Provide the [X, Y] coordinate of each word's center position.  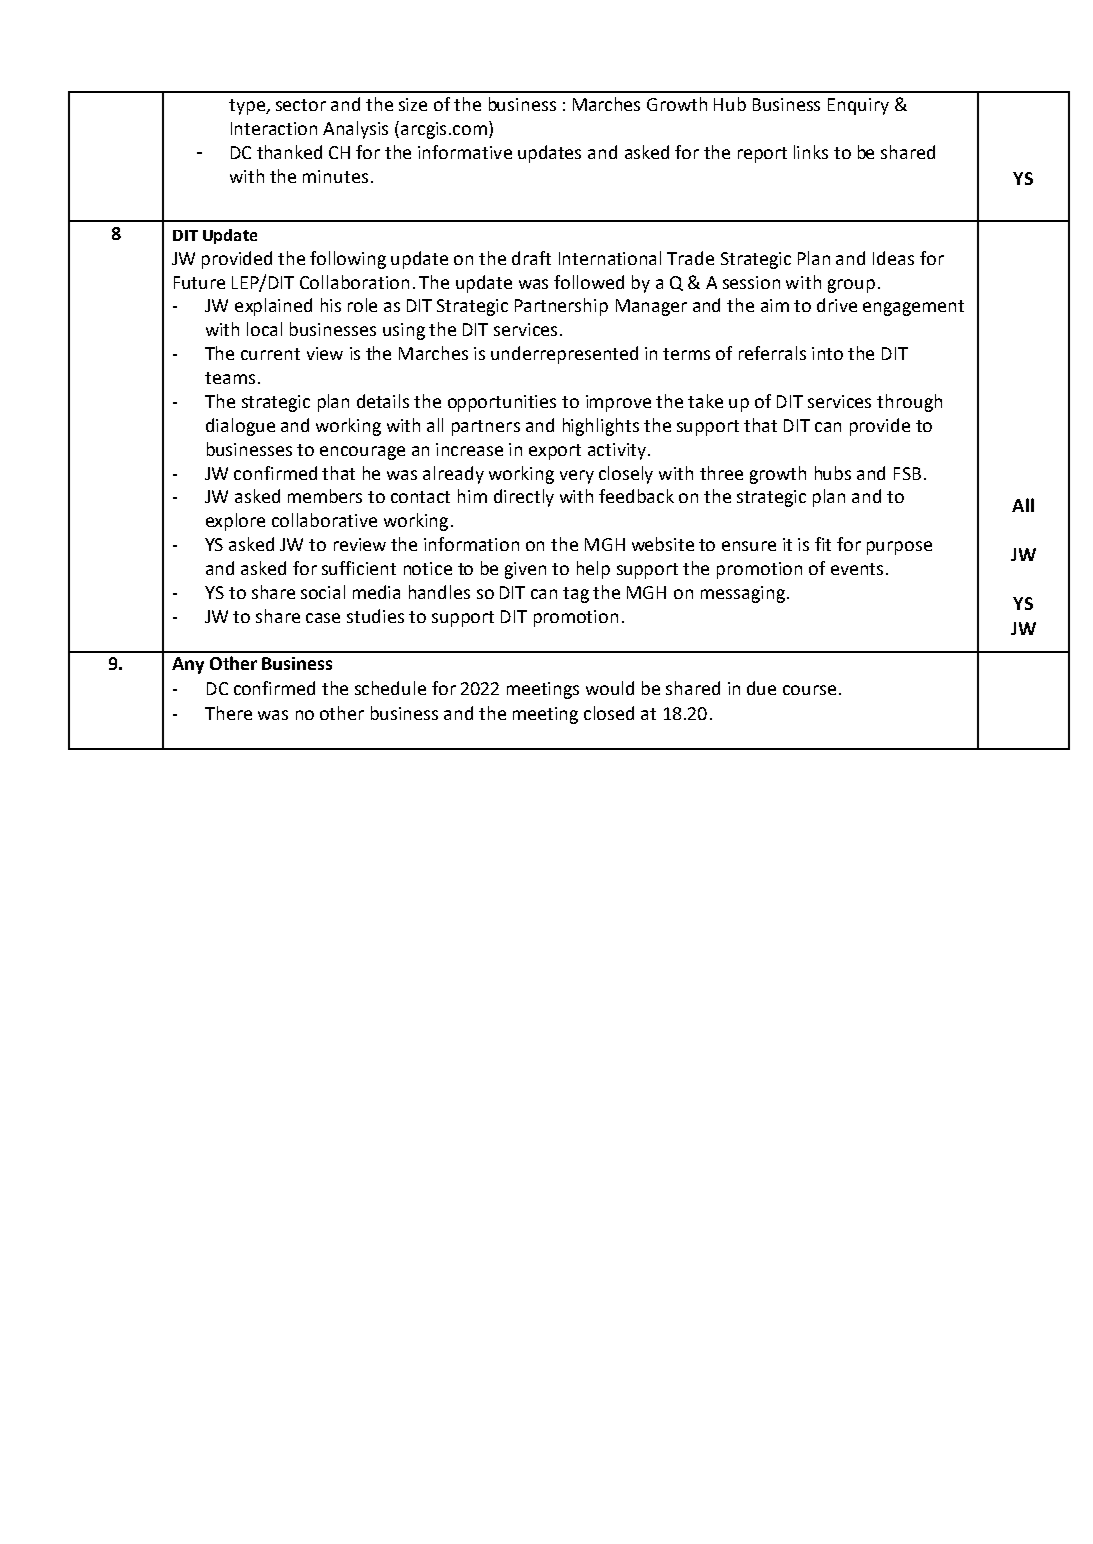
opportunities [502, 403]
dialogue [240, 427]
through [909, 403]
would [610, 688]
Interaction [274, 128]
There [228, 713]
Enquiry [858, 106]
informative [465, 152]
